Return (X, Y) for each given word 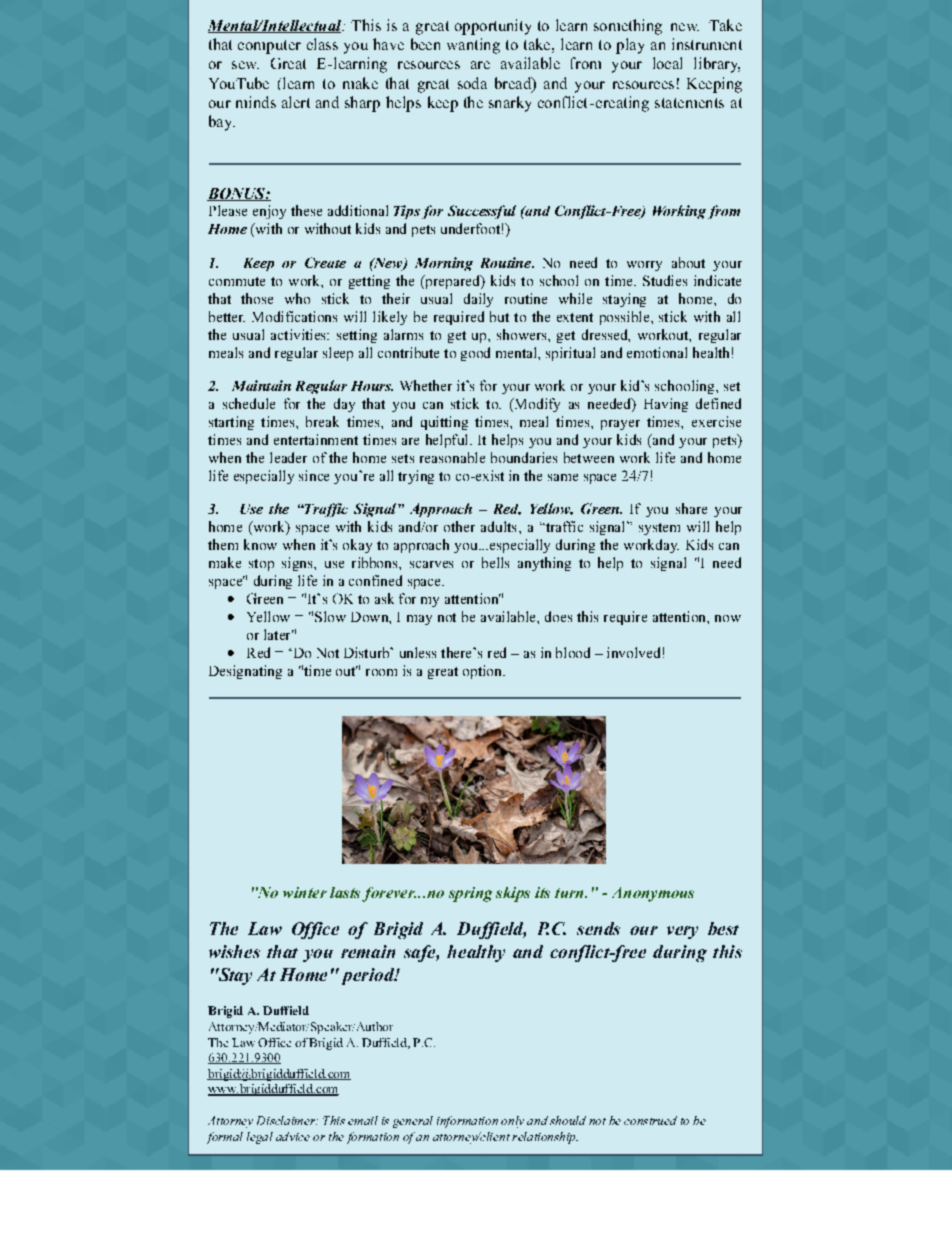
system (659, 529)
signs (298, 564)
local (667, 63)
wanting (473, 46)
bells (495, 562)
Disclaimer (287, 1120)
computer (269, 47)
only (512, 1122)
